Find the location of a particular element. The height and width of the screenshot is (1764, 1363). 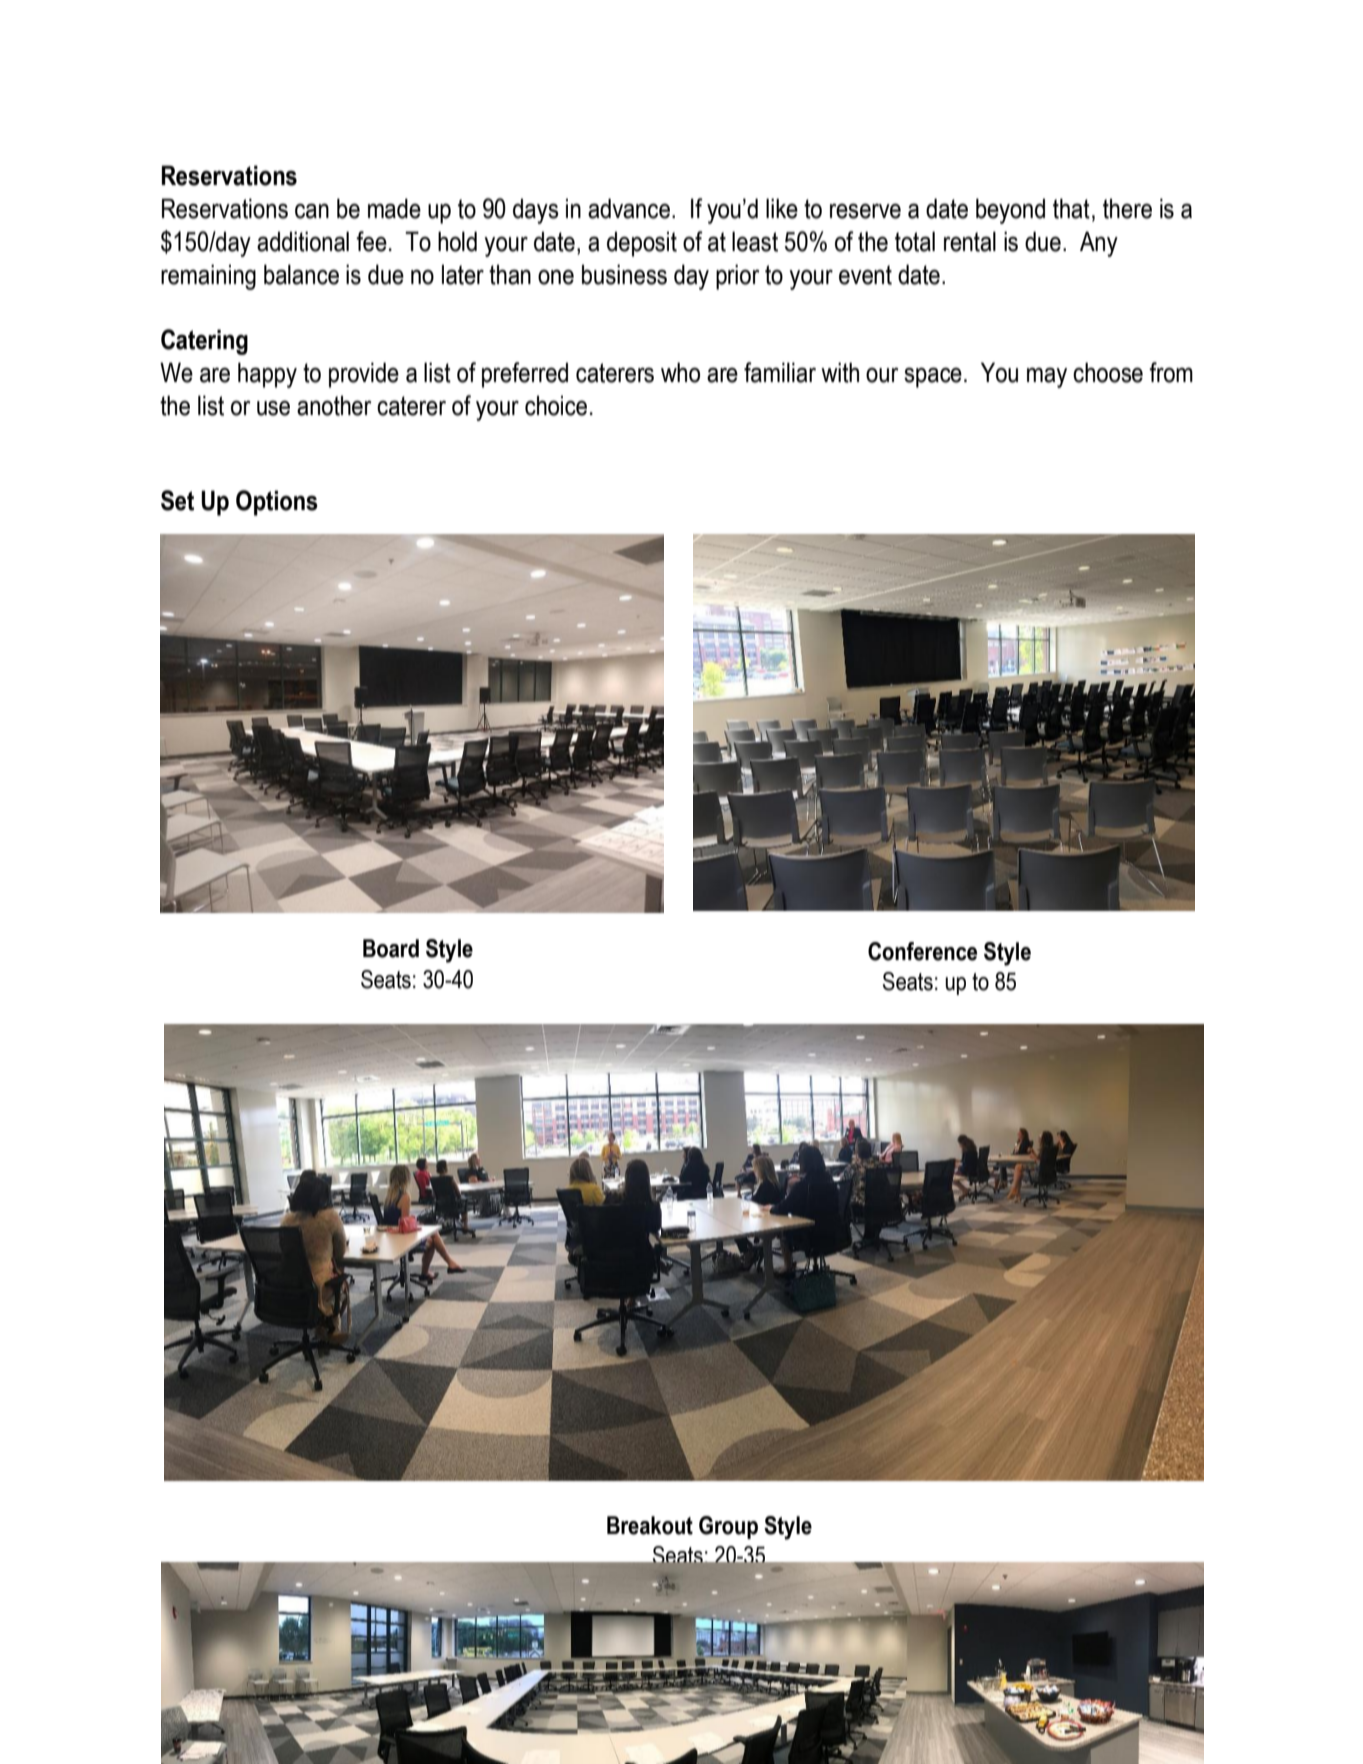

Board is located at coordinates (391, 948).
